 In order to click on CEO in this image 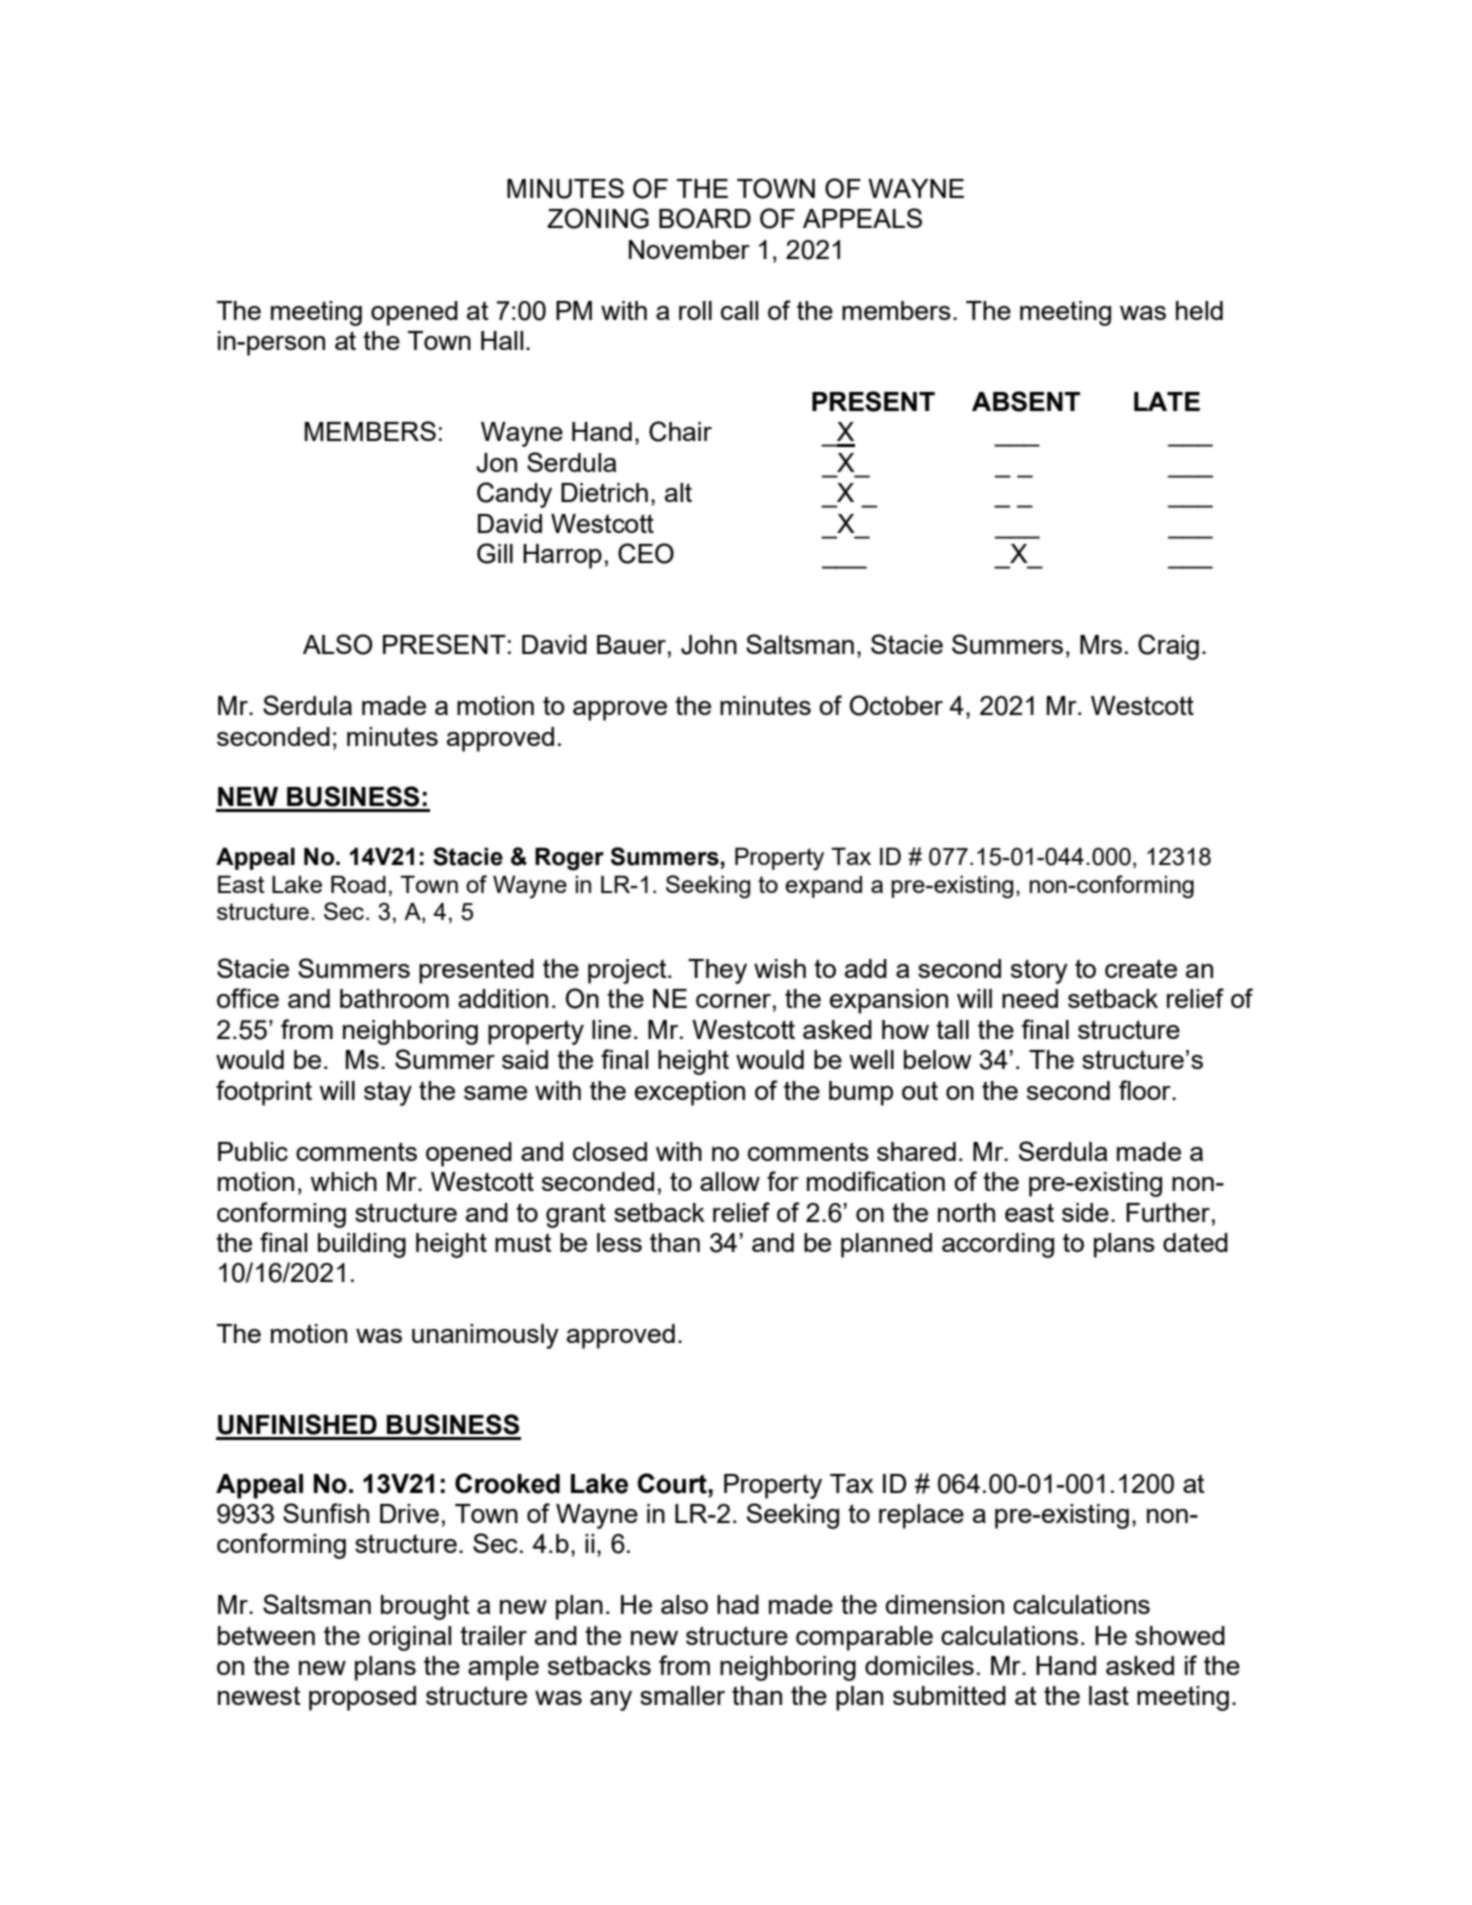, I will do `click(646, 553)`.
